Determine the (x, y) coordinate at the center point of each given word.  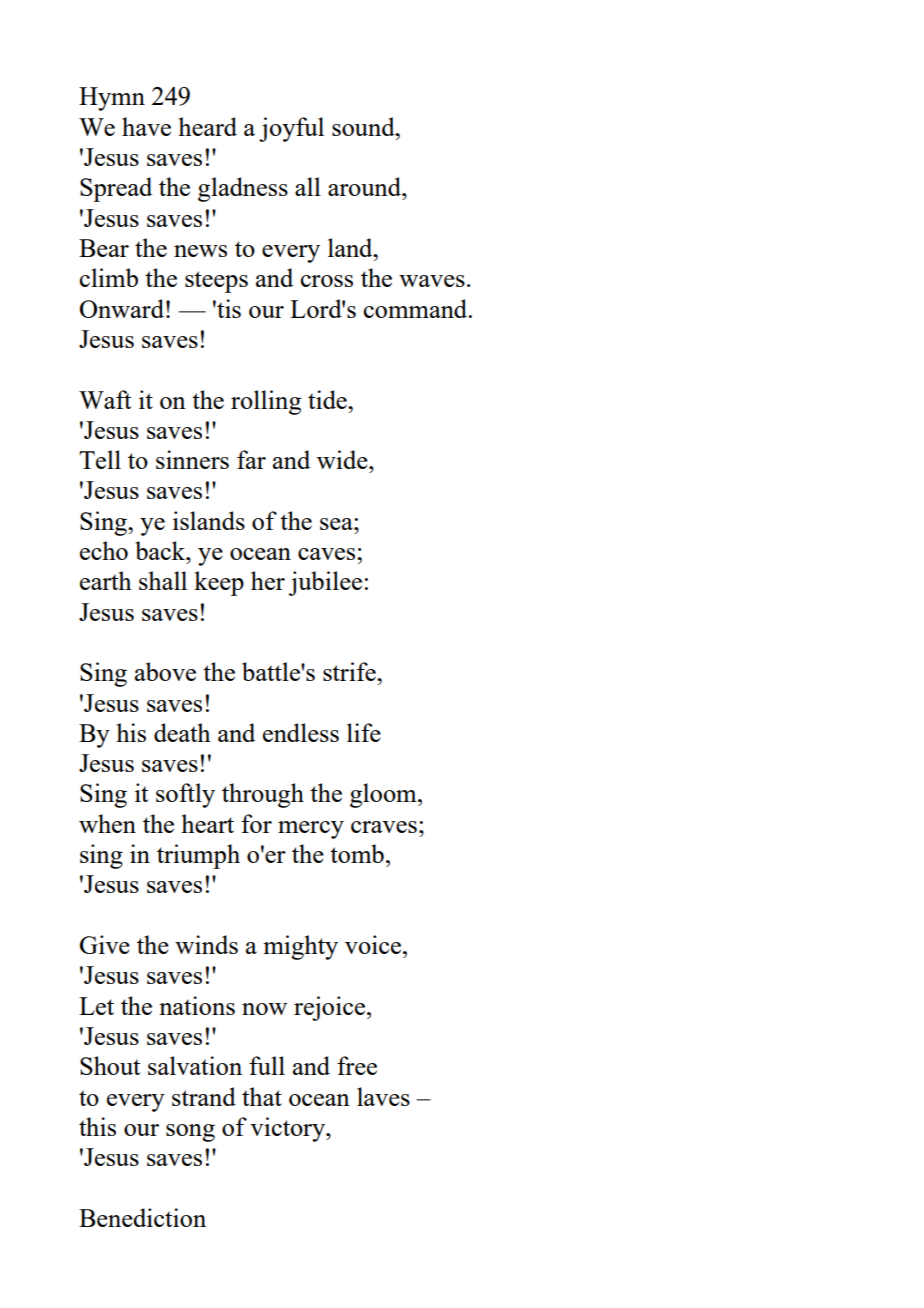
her (268, 580)
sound (364, 126)
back (161, 550)
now (264, 1009)
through (263, 795)
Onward (122, 308)
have (146, 126)
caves (328, 554)
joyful (291, 129)
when (107, 823)
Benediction (142, 1217)
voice (374, 944)
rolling (266, 402)
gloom (384, 795)
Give (105, 944)
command (416, 308)
